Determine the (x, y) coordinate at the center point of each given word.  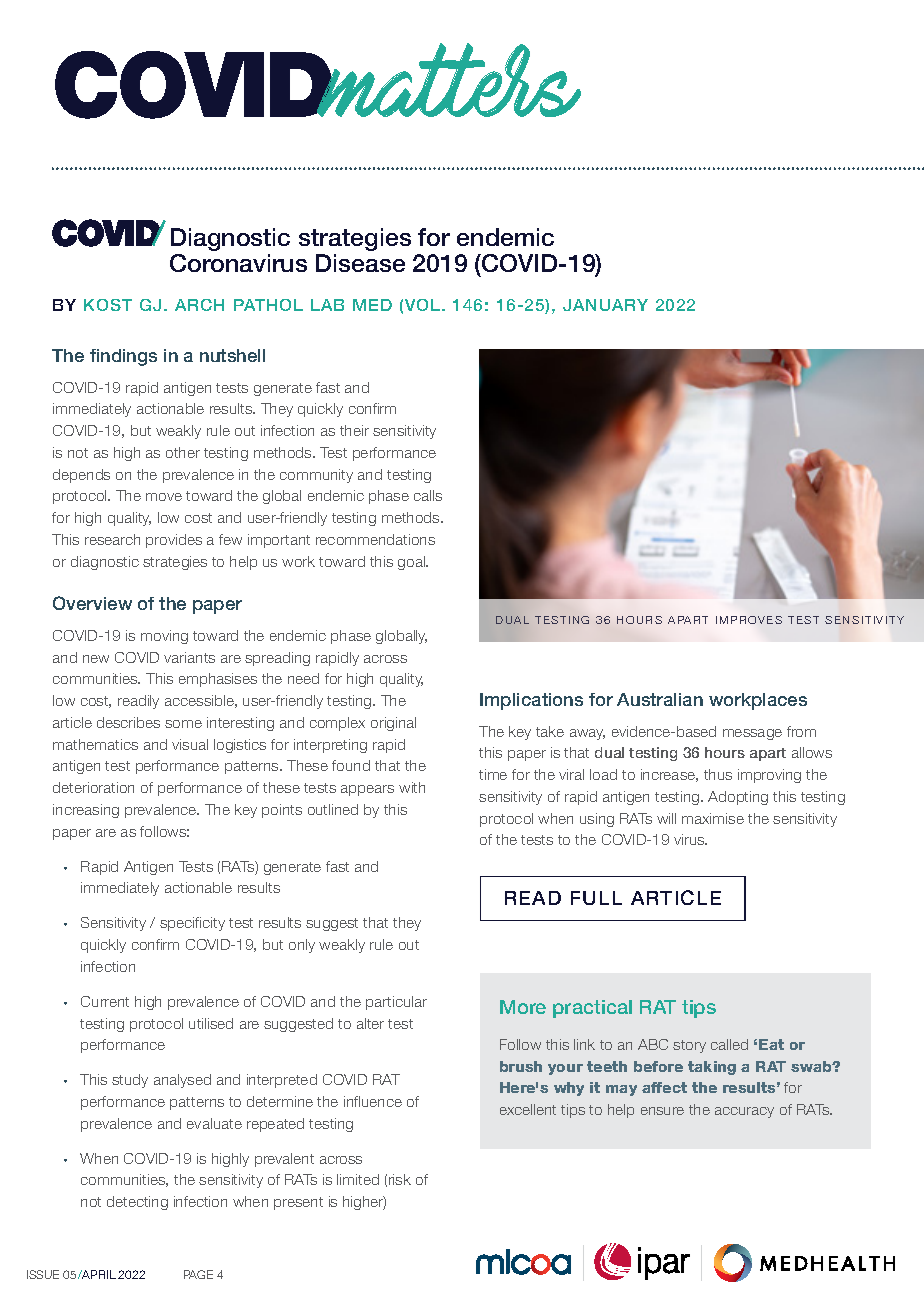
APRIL (98, 1274)
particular (396, 1003)
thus (718, 774)
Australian (660, 699)
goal (413, 563)
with (412, 787)
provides (174, 541)
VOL (424, 305)
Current (105, 1001)
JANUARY (605, 305)
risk (400, 1179)
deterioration (93, 787)
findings (123, 357)
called (729, 1044)
